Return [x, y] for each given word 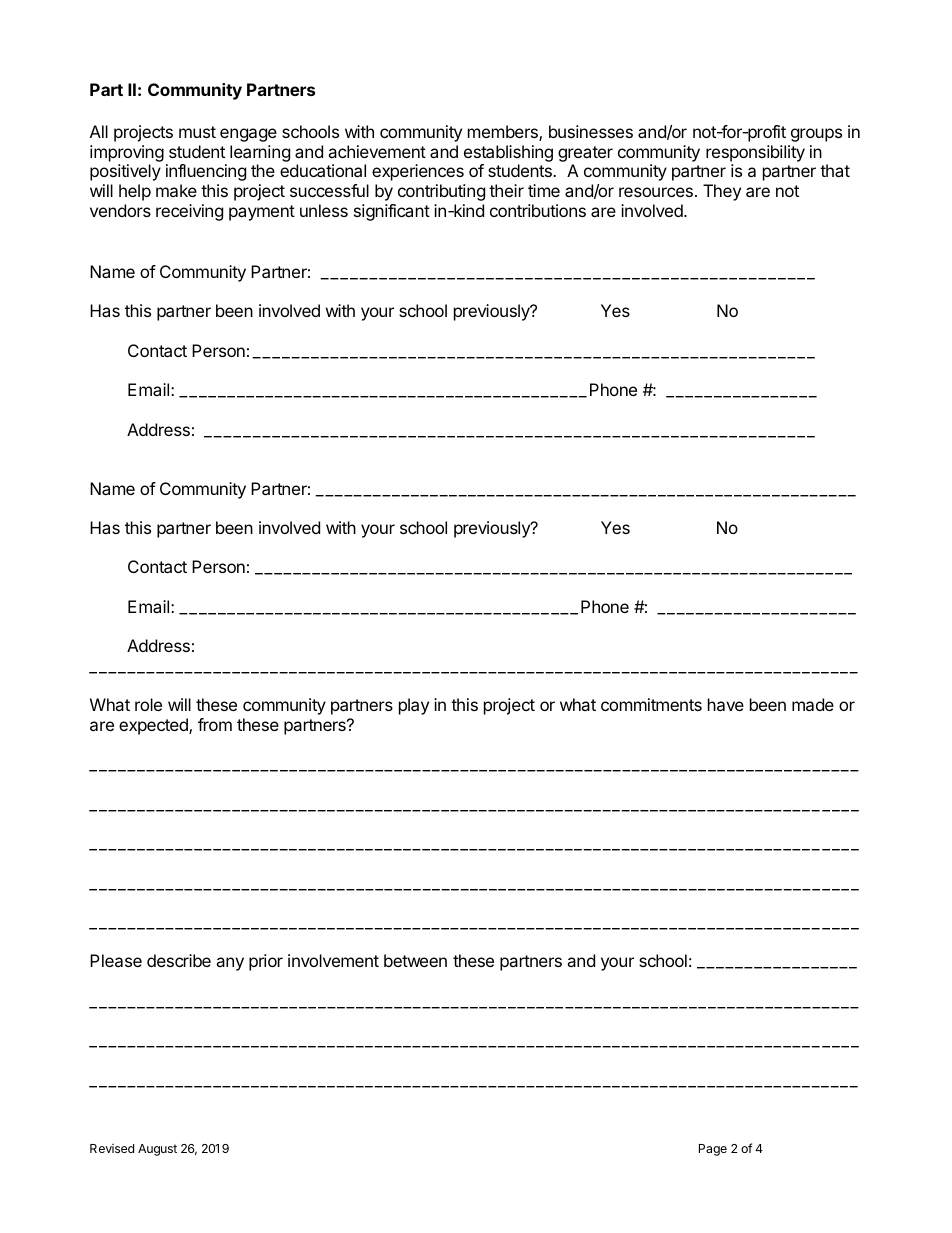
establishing [508, 153]
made [813, 704]
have [726, 704]
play [414, 706]
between [415, 960]
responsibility [755, 153]
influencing [206, 172]
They [722, 192]
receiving [189, 212]
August [157, 1150]
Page [713, 1150]
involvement [333, 960]
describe [179, 960]
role [148, 704]
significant [392, 212]
